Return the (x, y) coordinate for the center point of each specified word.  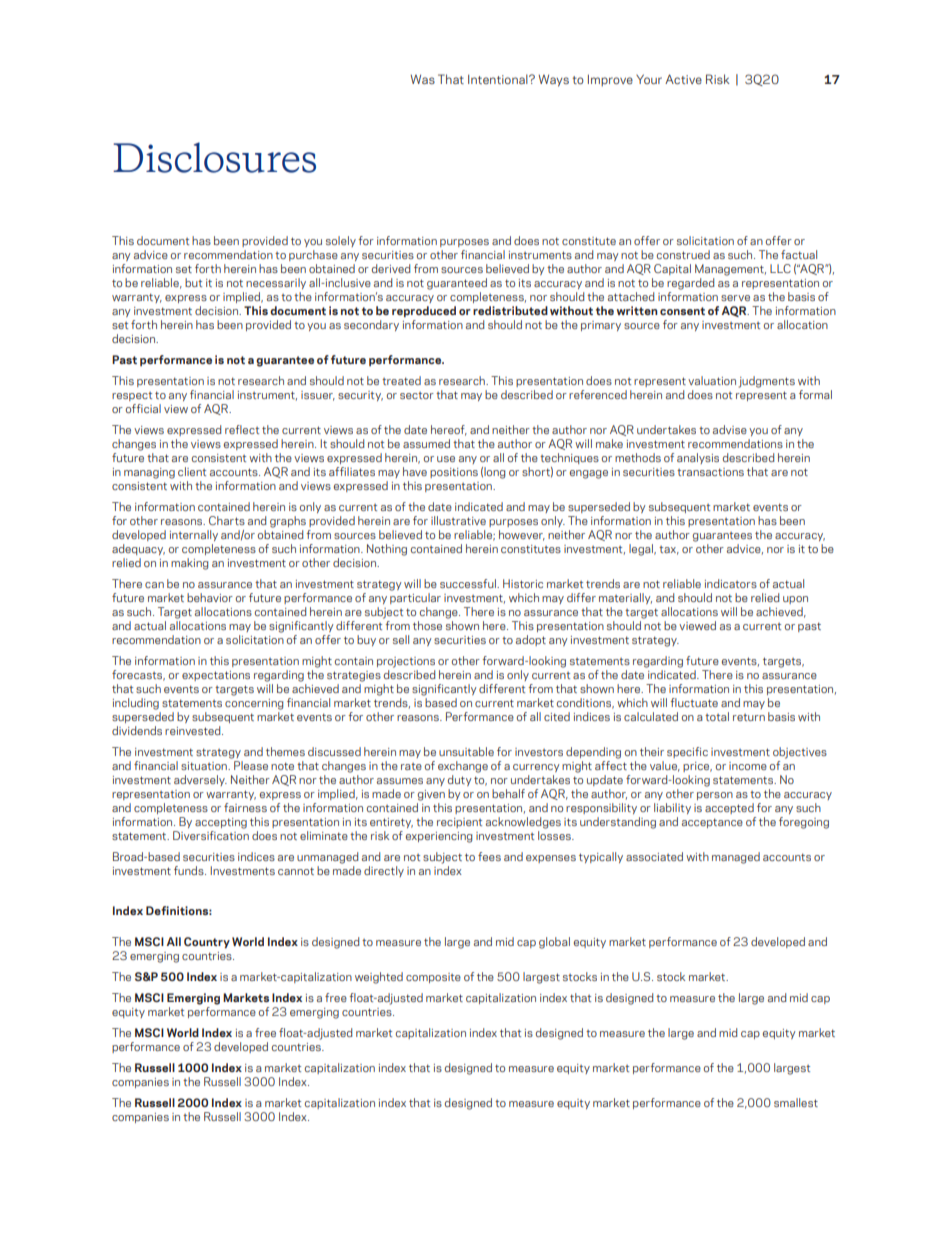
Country (207, 943)
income (748, 766)
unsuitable (466, 751)
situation (205, 766)
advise (730, 429)
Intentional (499, 79)
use (446, 459)
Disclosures (214, 157)
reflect (242, 429)
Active (683, 79)
